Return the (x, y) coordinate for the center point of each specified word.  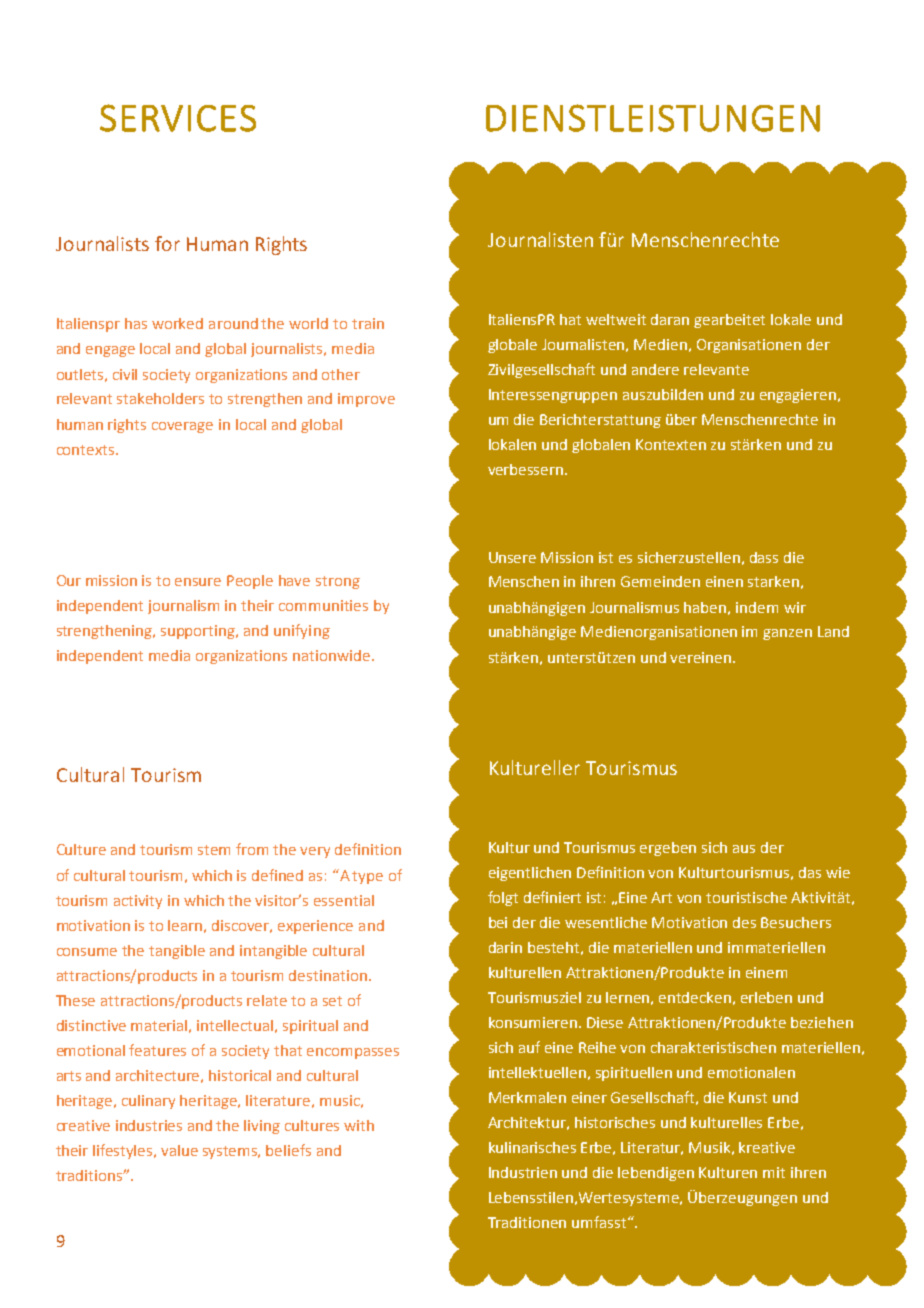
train (368, 323)
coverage (182, 427)
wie (838, 872)
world (308, 323)
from (252, 849)
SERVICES (178, 118)
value (179, 1150)
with (359, 1125)
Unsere (512, 557)
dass (764, 557)
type (367, 877)
